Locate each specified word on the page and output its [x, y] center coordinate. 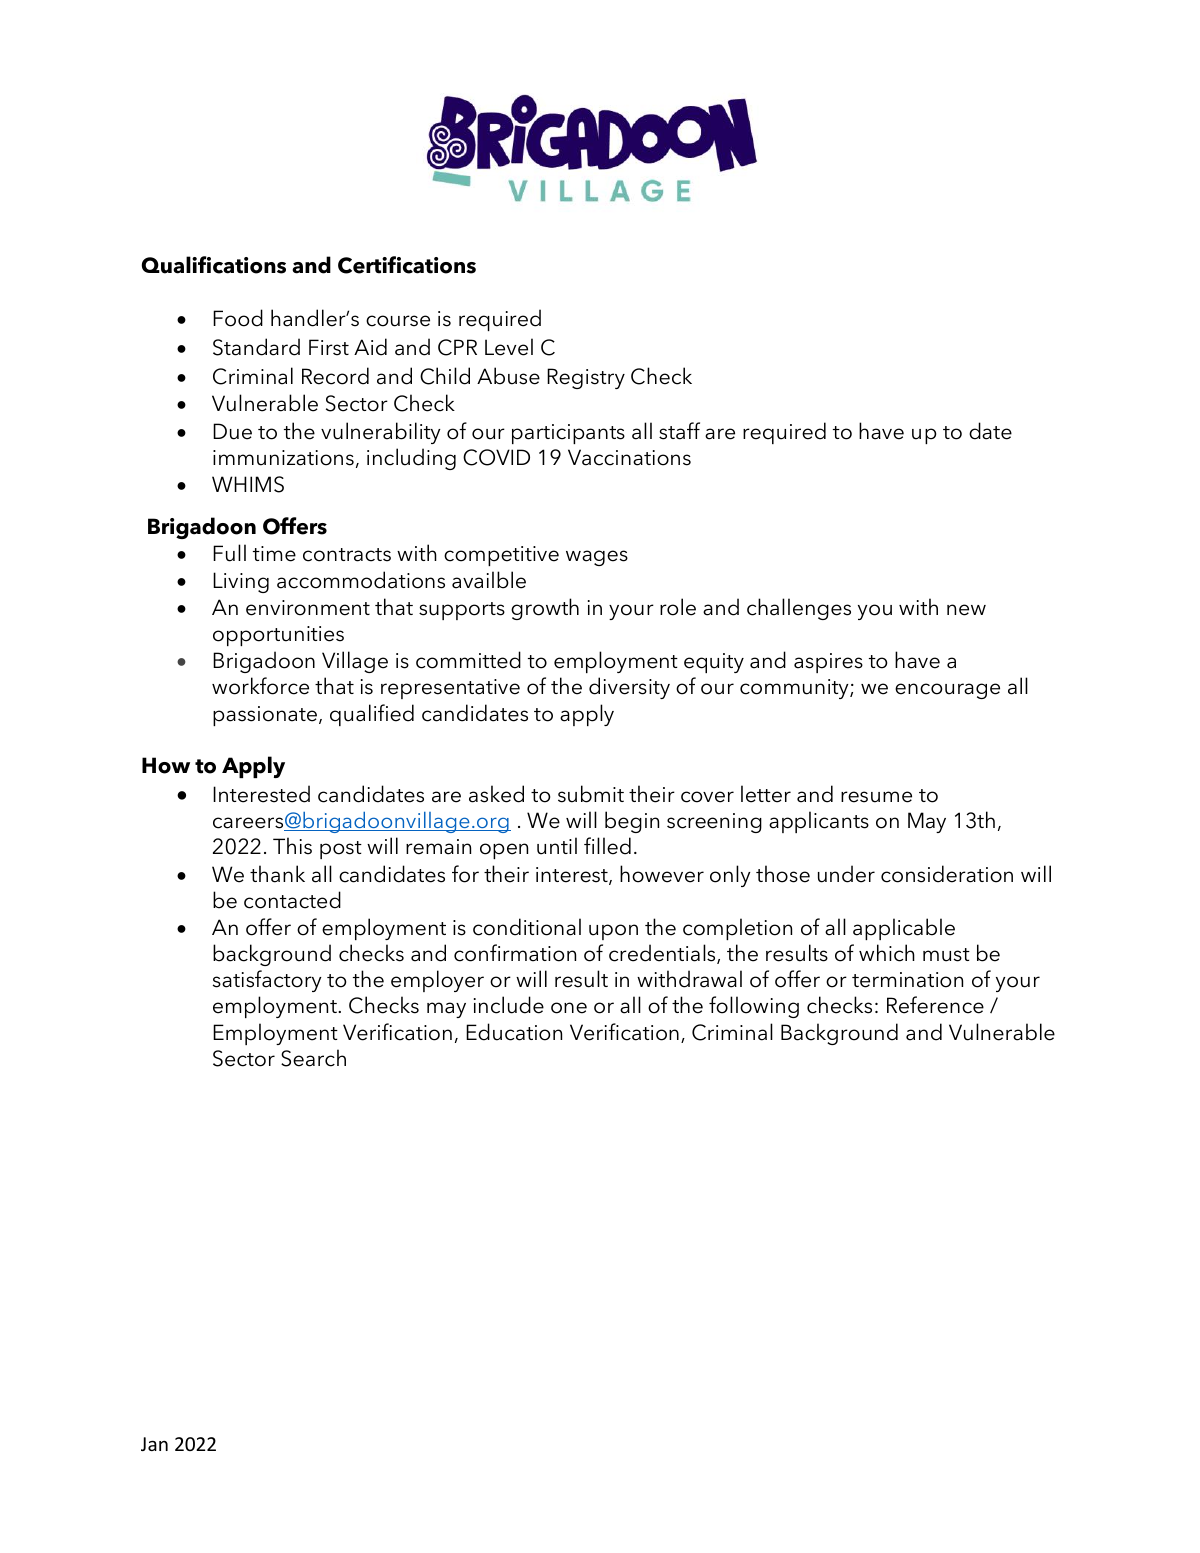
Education [514, 1032]
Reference [935, 1005]
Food [238, 318]
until [557, 846]
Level [509, 347]
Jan [154, 1444]
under [846, 874]
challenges [799, 609]
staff [679, 431]
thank [277, 874]
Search [313, 1058]
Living [241, 582]
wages [597, 558]
